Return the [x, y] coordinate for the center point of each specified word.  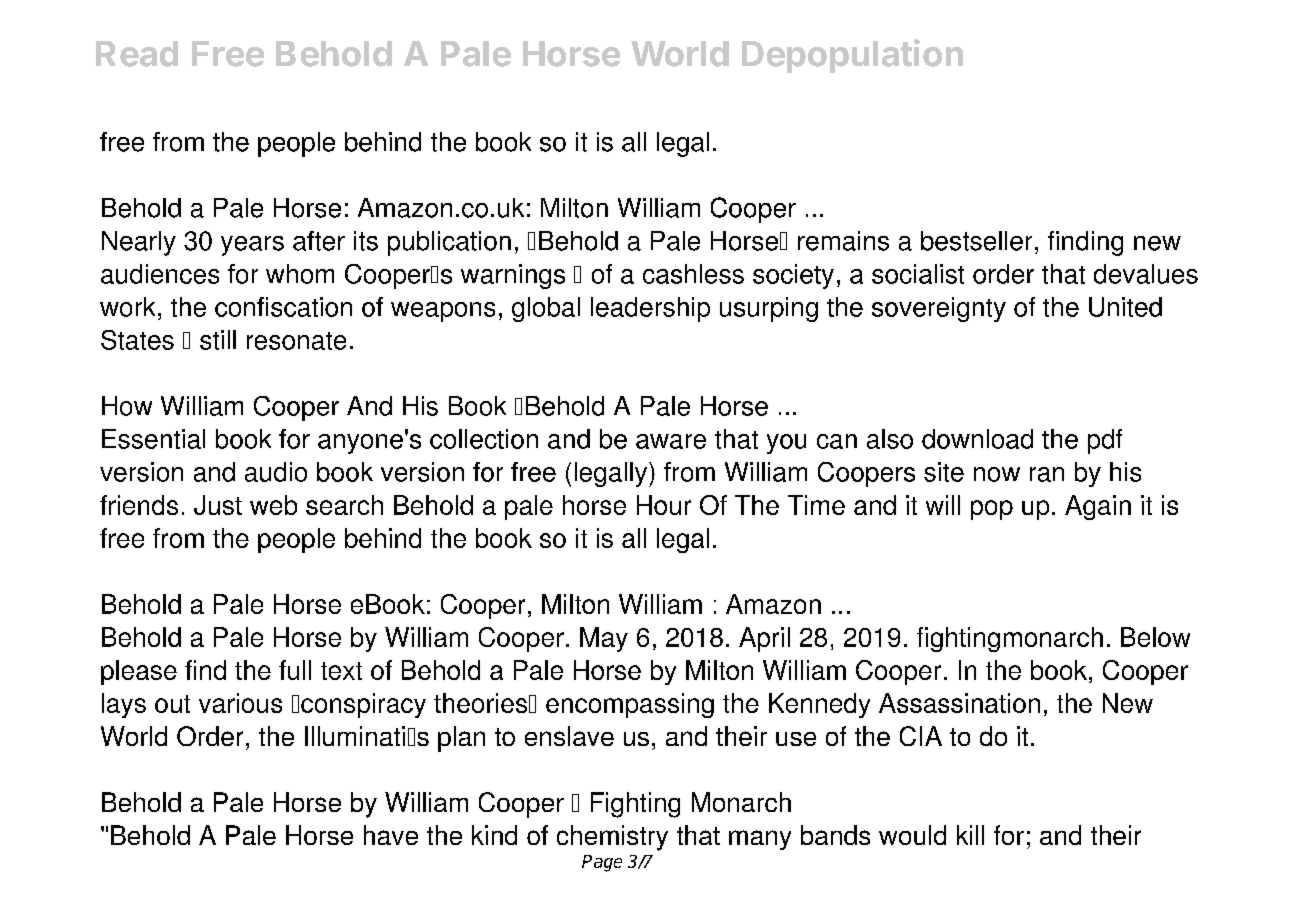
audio [276, 472]
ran [1047, 474]
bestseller [976, 241]
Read [137, 54]
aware [671, 441]
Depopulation [852, 56]
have [391, 835]
